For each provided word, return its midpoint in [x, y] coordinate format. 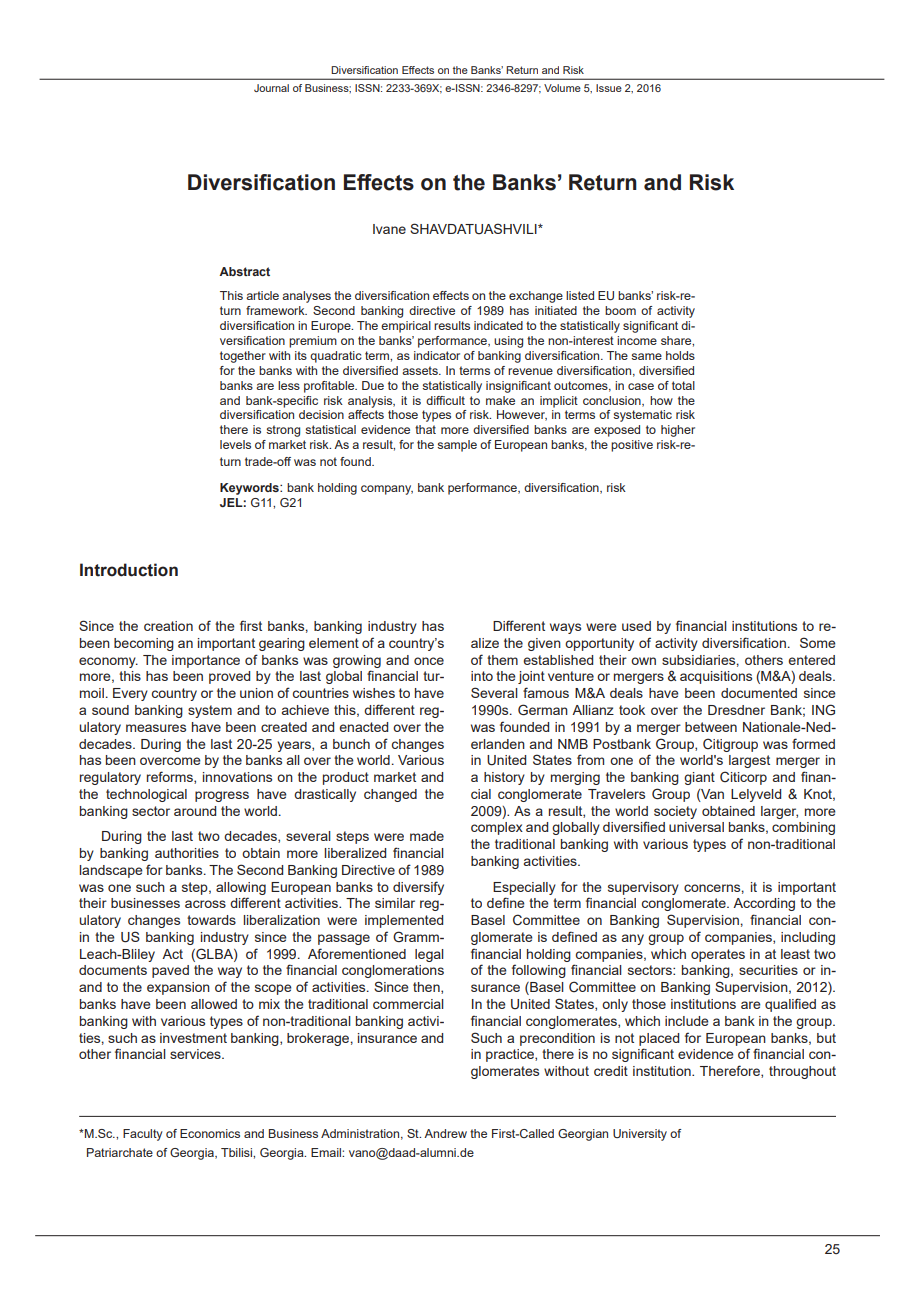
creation [168, 626]
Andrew [445, 1133]
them [502, 660]
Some [818, 642]
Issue [609, 88]
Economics [210, 1133]
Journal [271, 88]
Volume [562, 88]
